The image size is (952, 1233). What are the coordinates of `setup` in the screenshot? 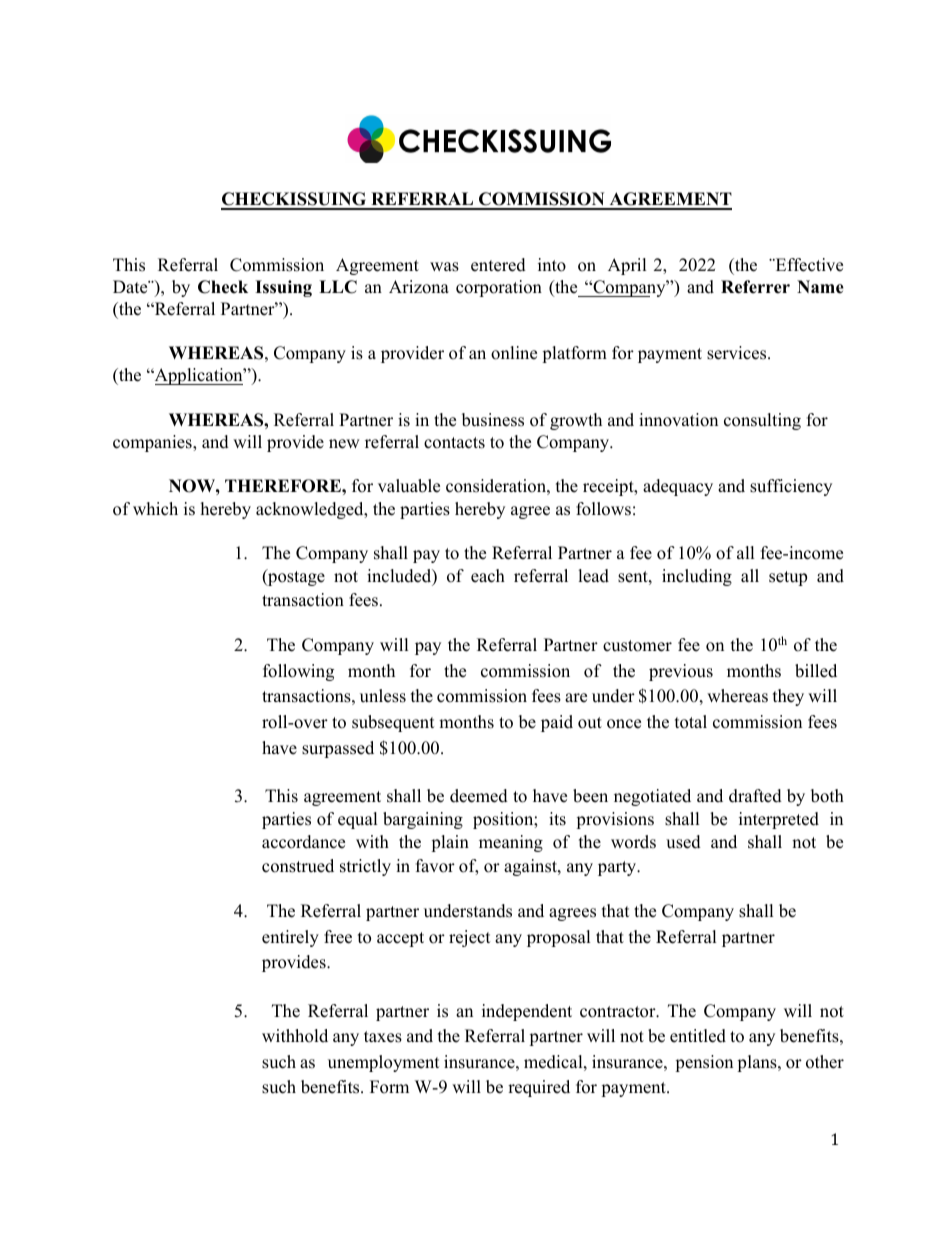 It's located at (788, 578).
